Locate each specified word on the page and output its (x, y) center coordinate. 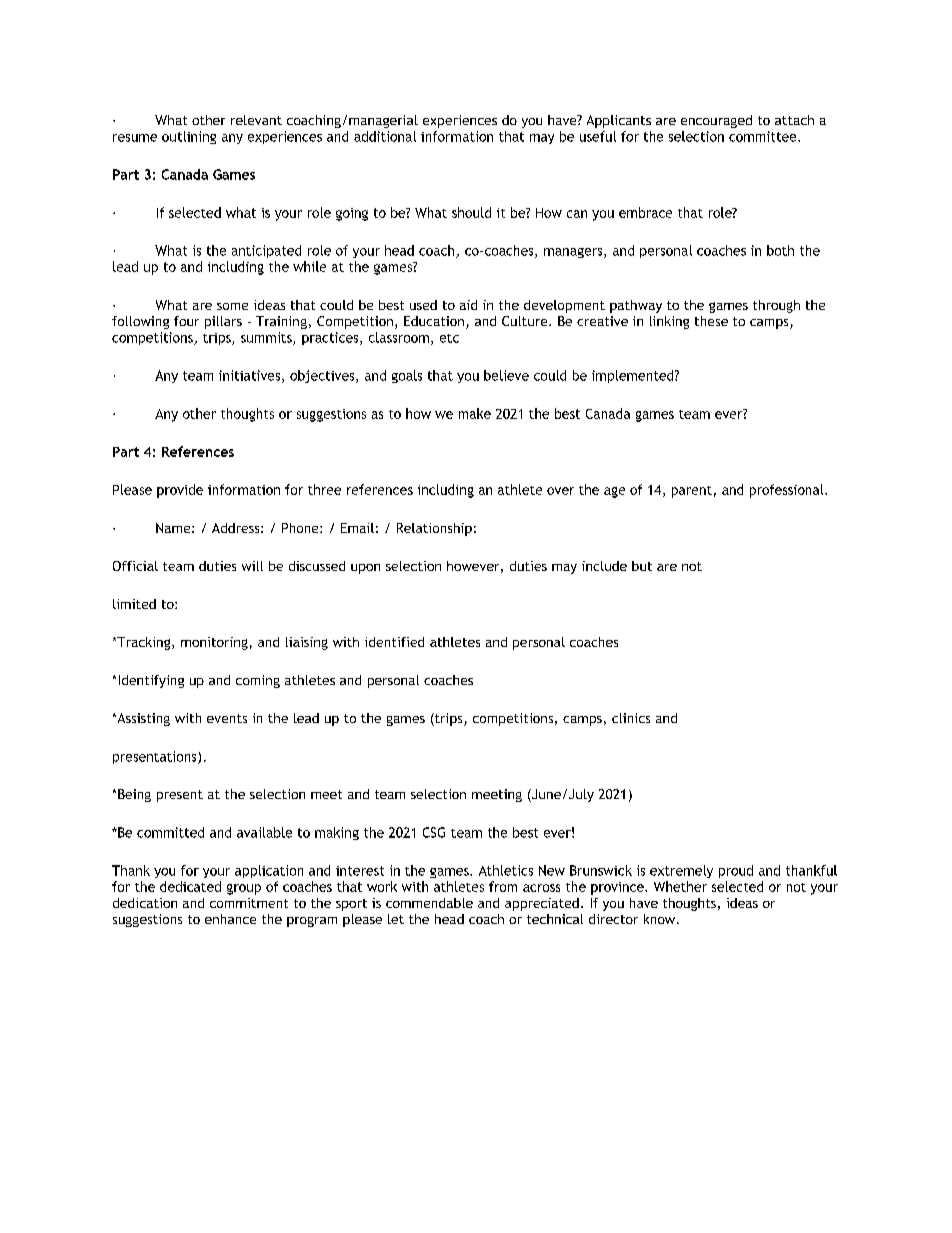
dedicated (190, 886)
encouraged (716, 121)
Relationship (434, 529)
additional (385, 136)
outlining (189, 137)
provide (180, 491)
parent (692, 492)
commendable (429, 903)
